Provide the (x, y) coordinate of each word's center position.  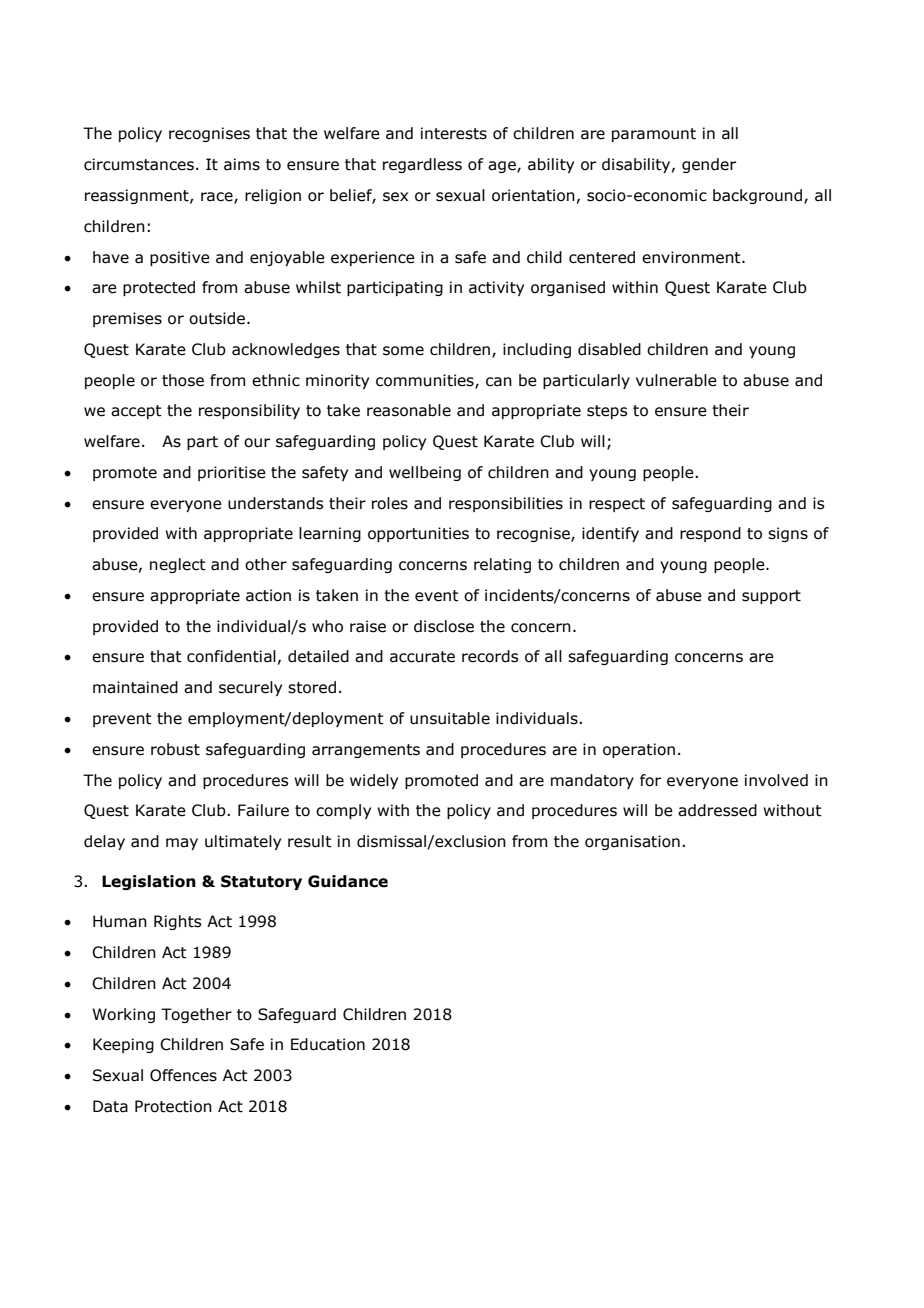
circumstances (139, 164)
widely (374, 781)
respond (710, 534)
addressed (717, 810)
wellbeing (425, 473)
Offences (183, 1075)
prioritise (232, 473)
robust (175, 749)
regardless (422, 165)
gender (709, 165)
